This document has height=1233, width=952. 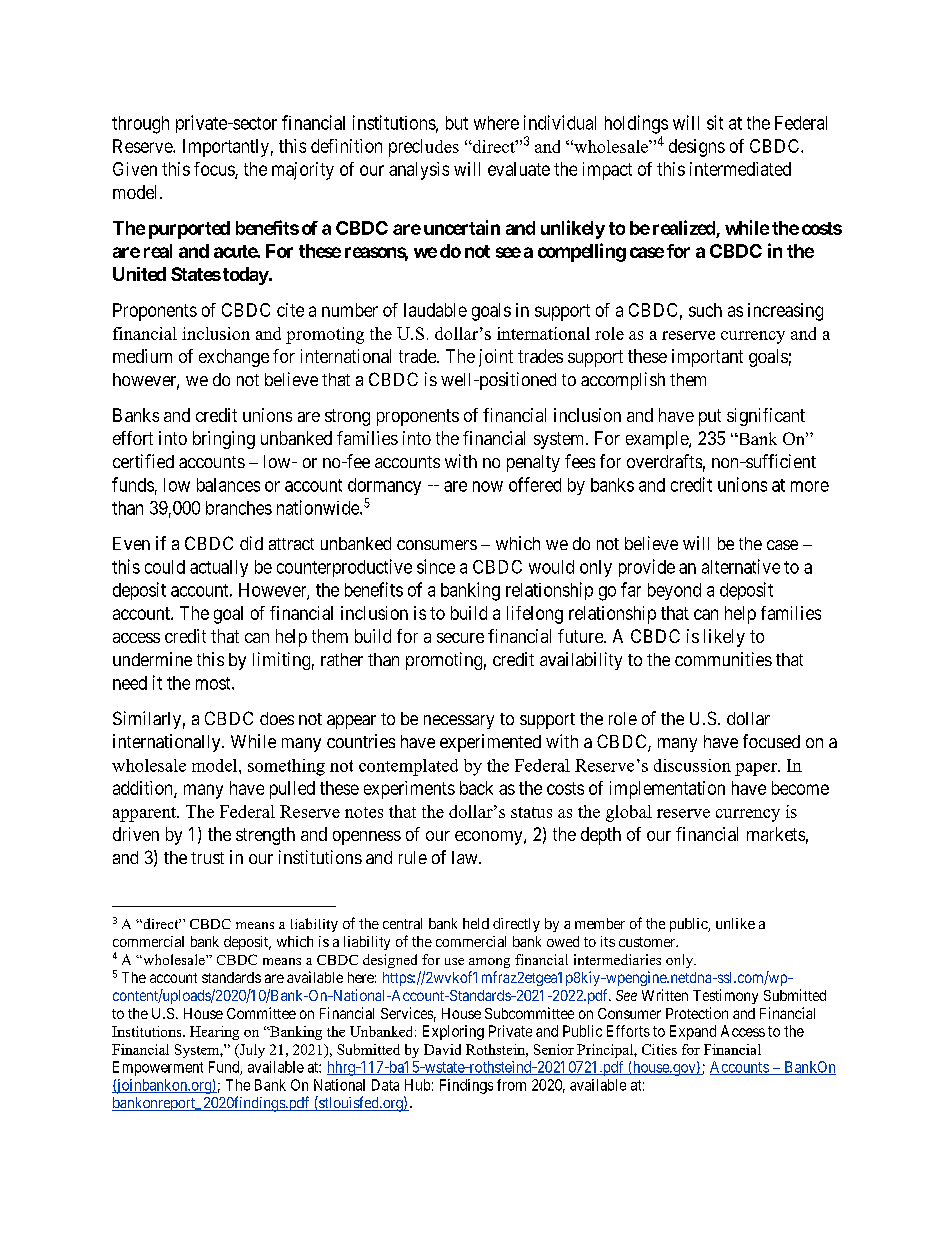 What do you see at coordinates (776, 834) in the document?
I see `markets` at bounding box center [776, 834].
